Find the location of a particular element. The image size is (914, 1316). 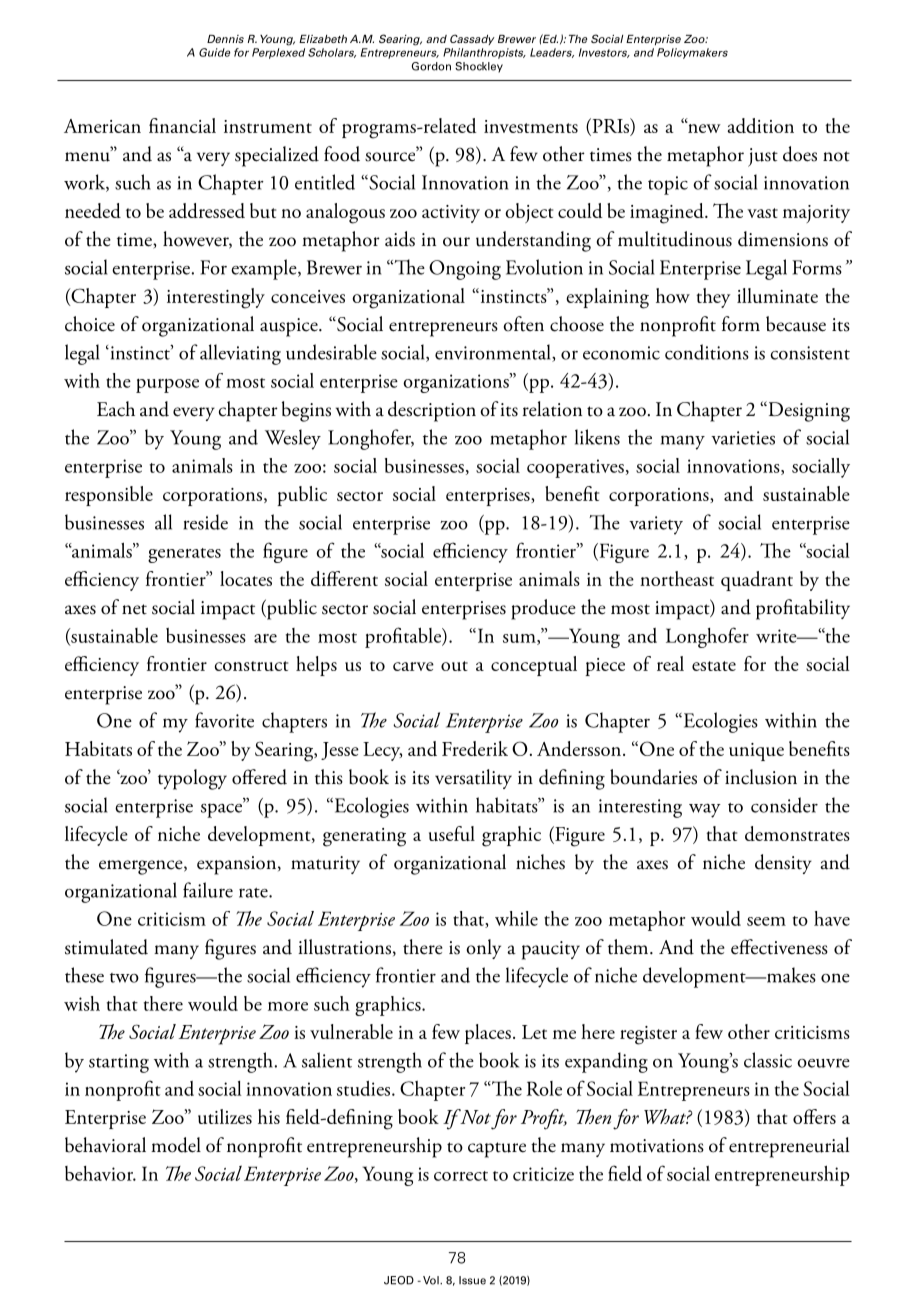

model is located at coordinates (176, 1145).
